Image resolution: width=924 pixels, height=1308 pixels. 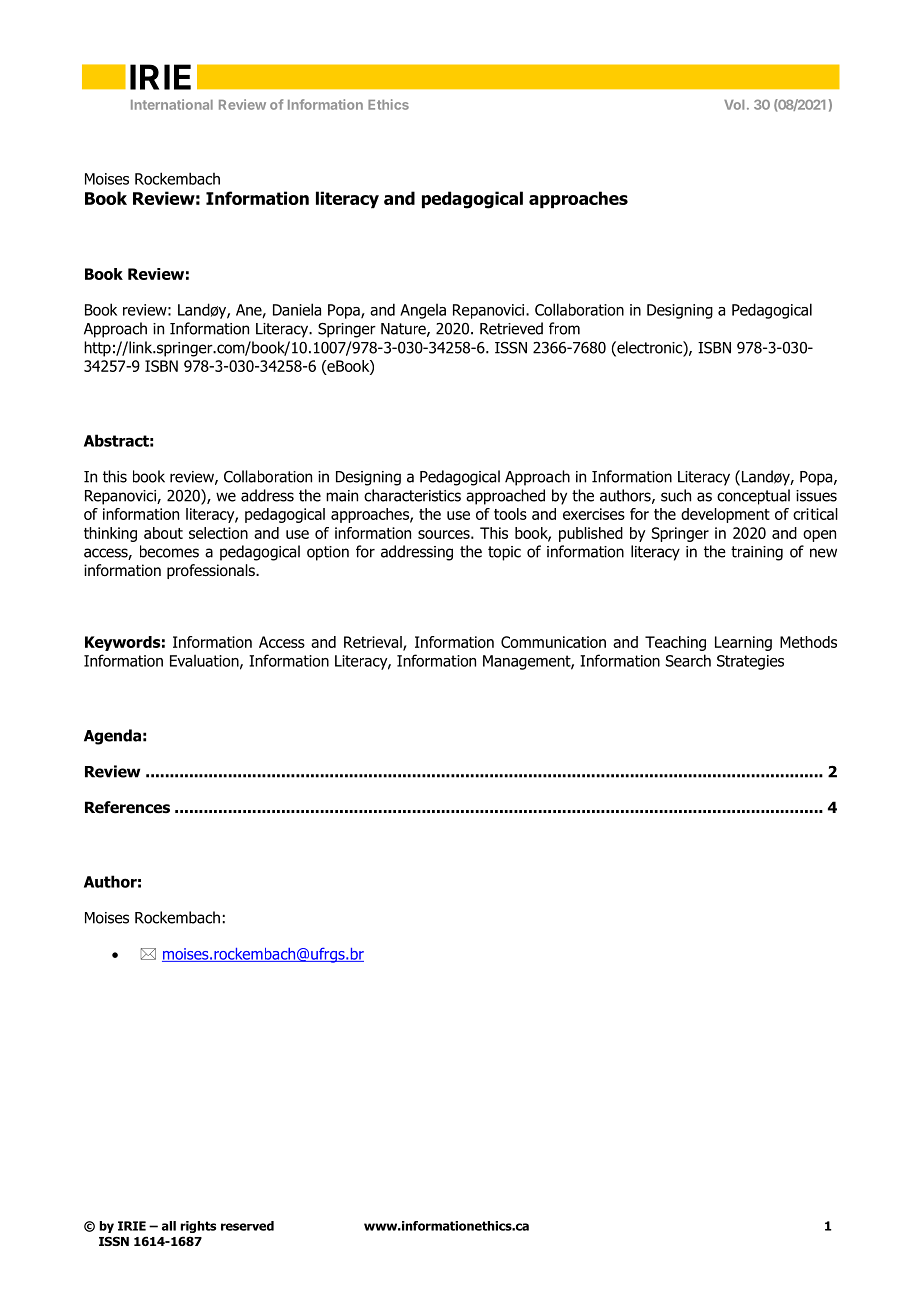 What do you see at coordinates (423, 311) in the screenshot?
I see `Angela` at bounding box center [423, 311].
